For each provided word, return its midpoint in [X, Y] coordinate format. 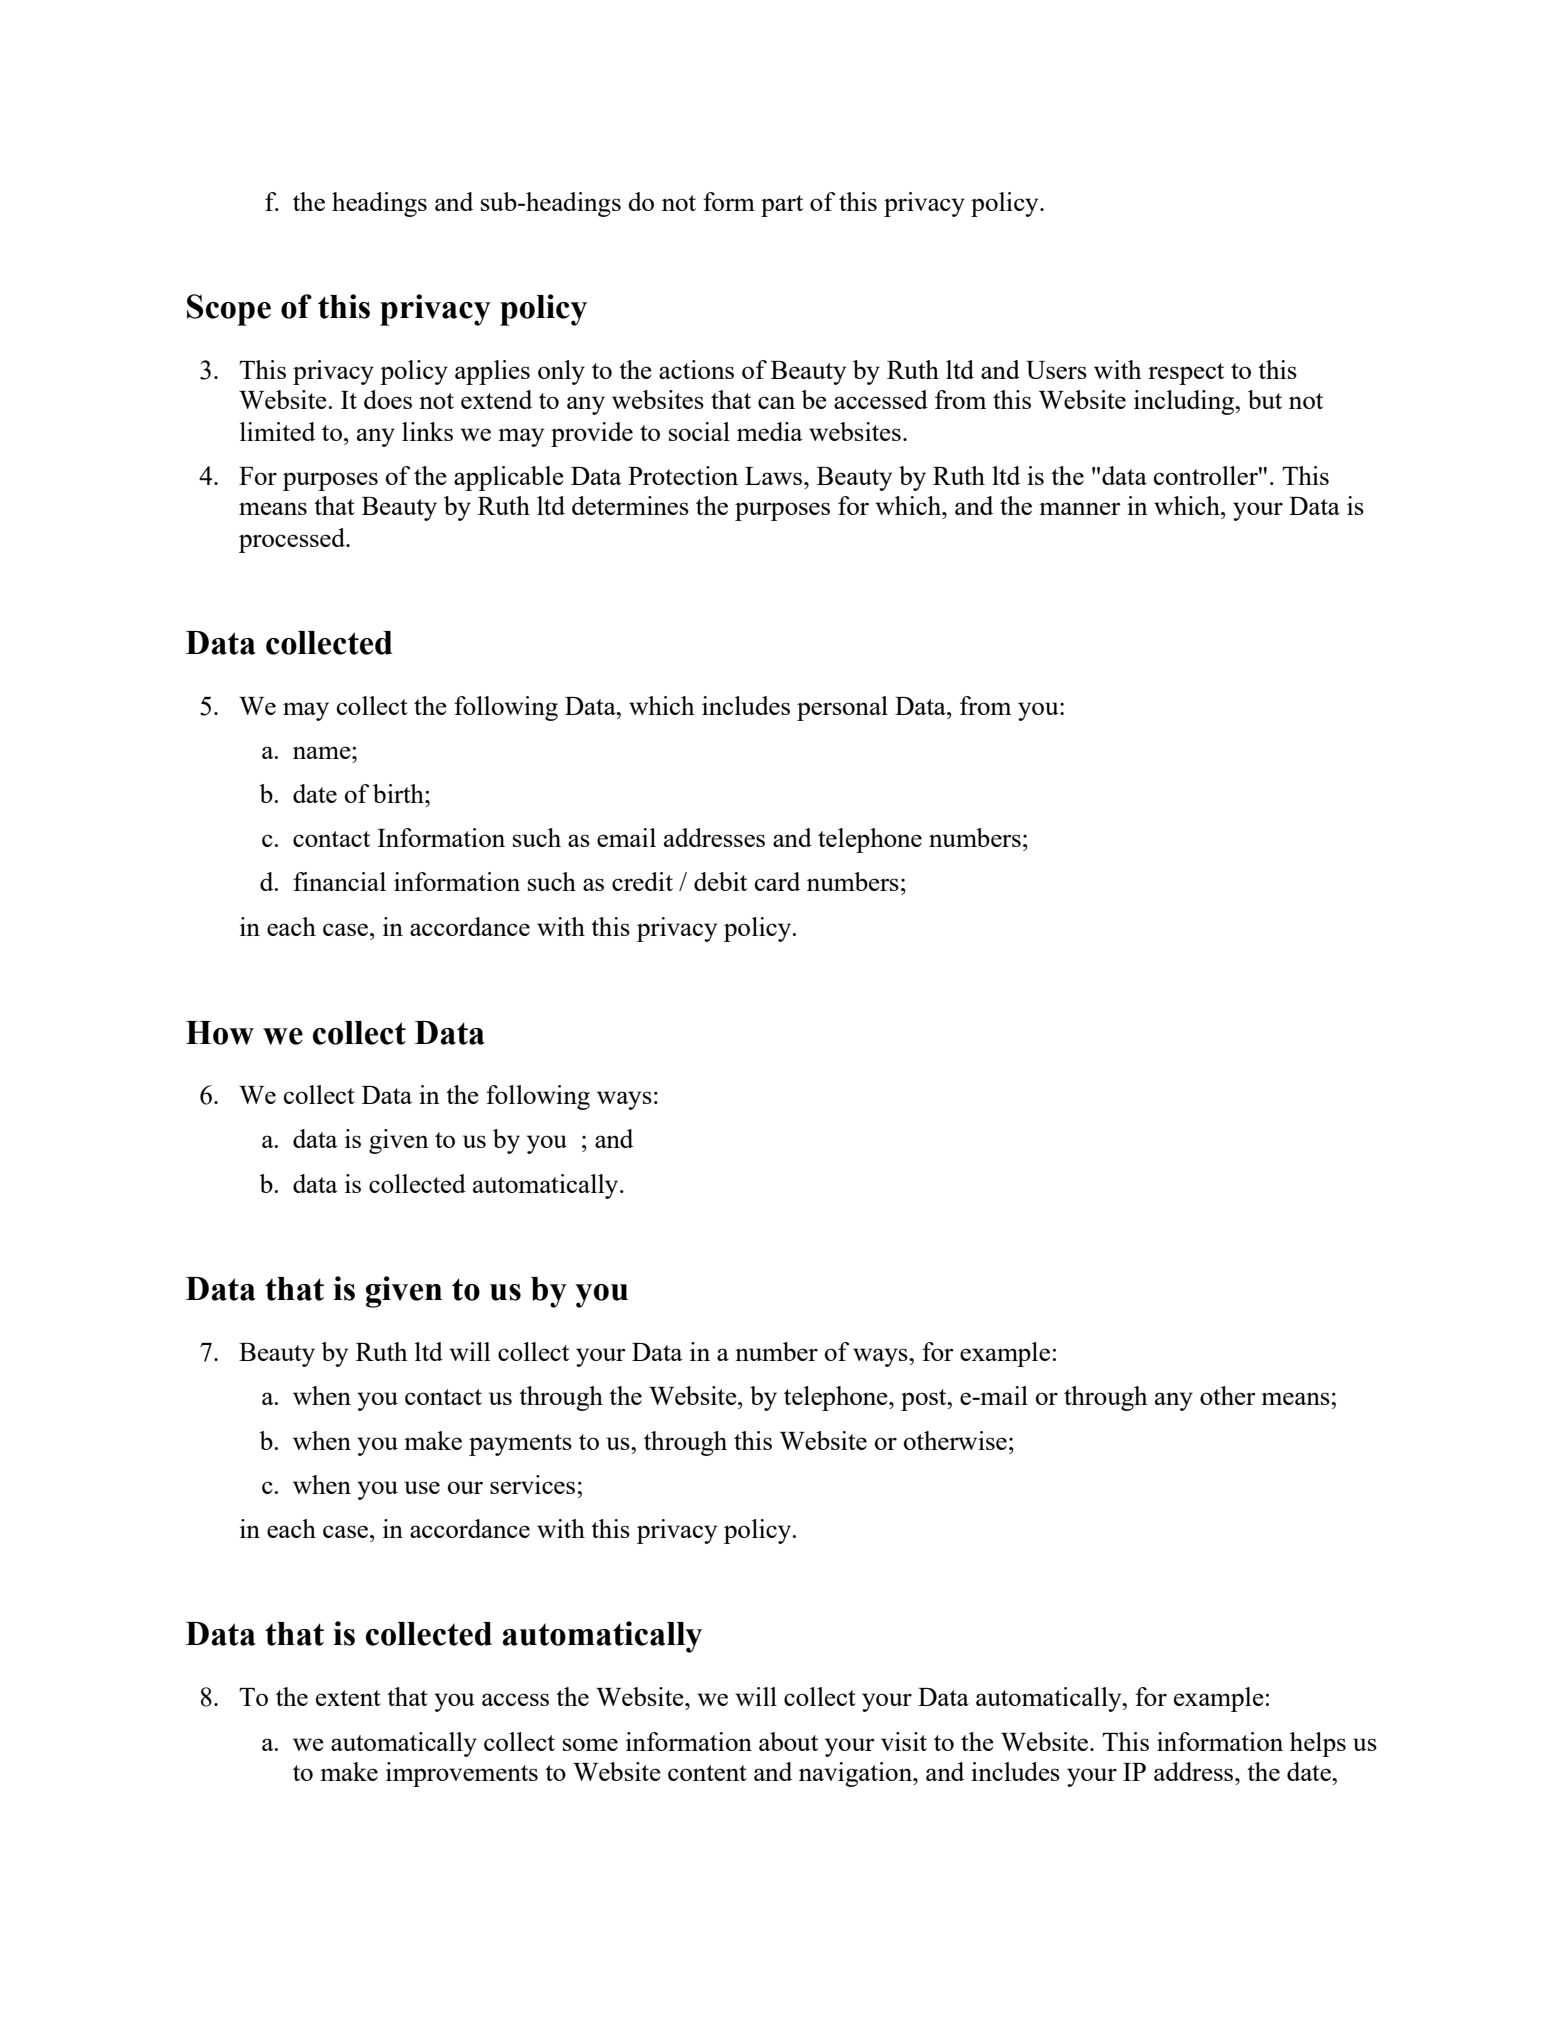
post [925, 1400]
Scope [229, 310]
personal [842, 708]
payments [520, 1445]
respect [1186, 374]
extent [348, 1698]
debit [720, 881]
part [782, 206]
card [777, 881]
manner [1080, 508]
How [220, 1033]
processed [293, 540]
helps [1318, 1744]
